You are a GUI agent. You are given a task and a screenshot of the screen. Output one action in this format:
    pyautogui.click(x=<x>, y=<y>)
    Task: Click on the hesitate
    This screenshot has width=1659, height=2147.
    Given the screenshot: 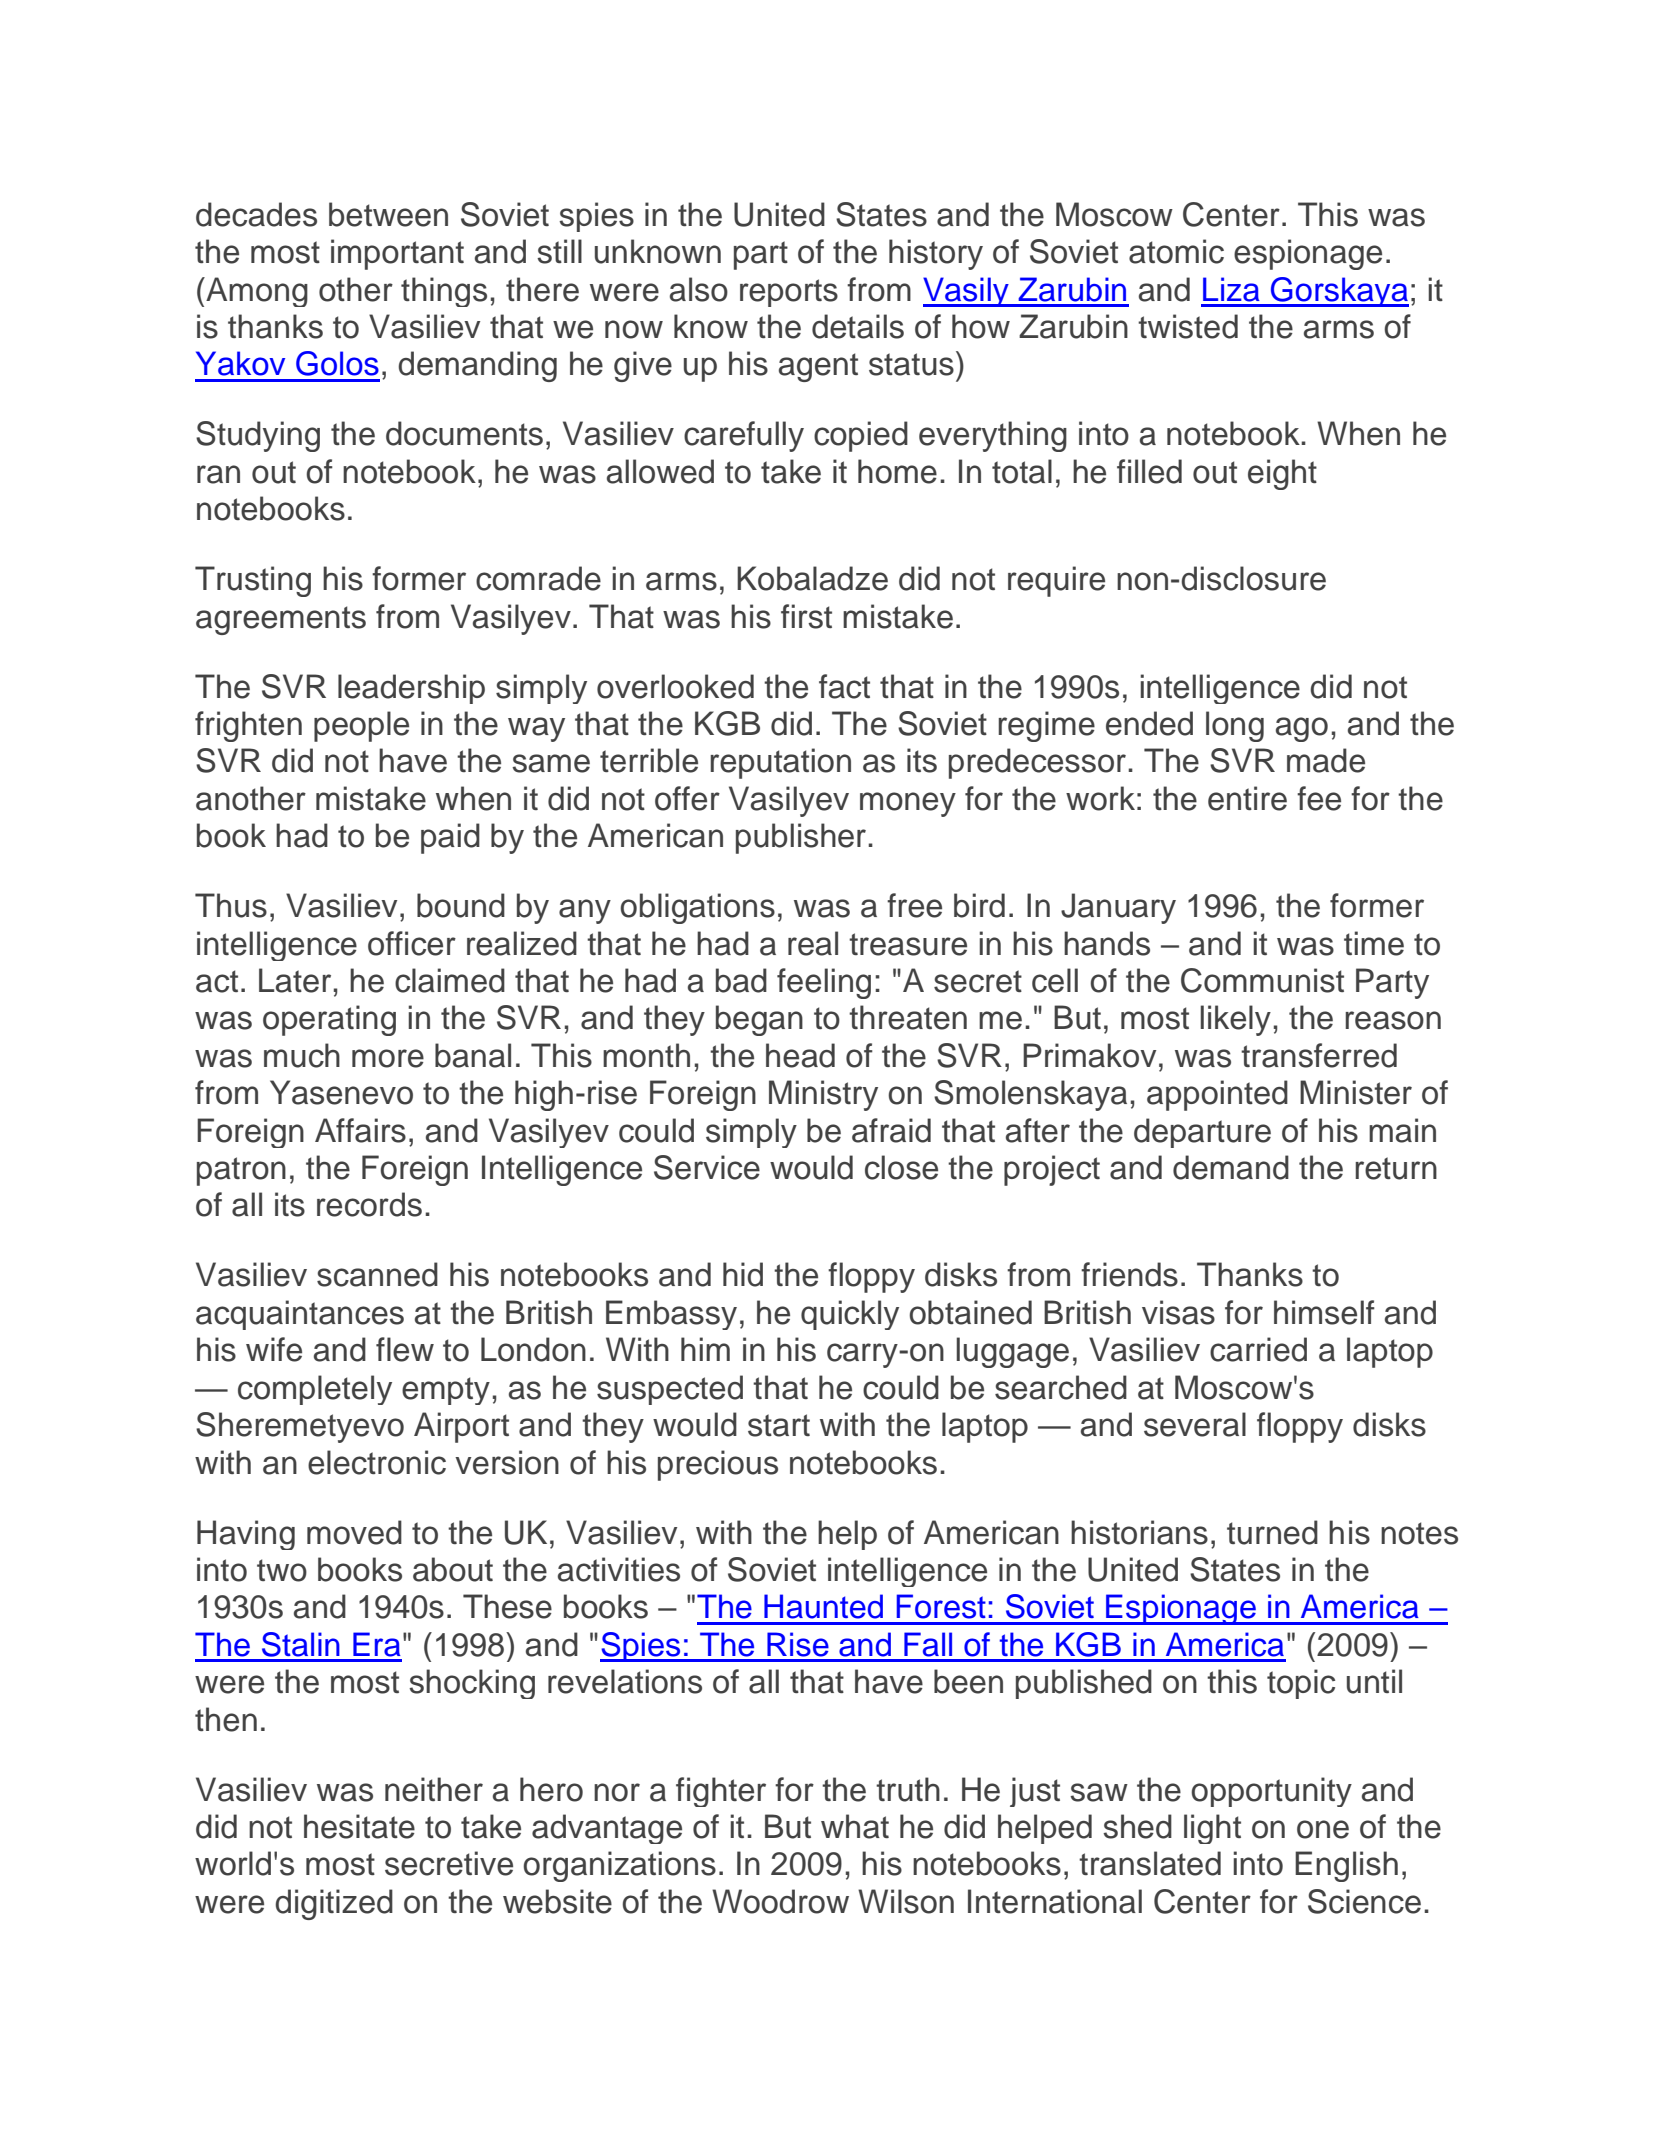 What is the action you would take?
    pyautogui.click(x=359, y=1826)
